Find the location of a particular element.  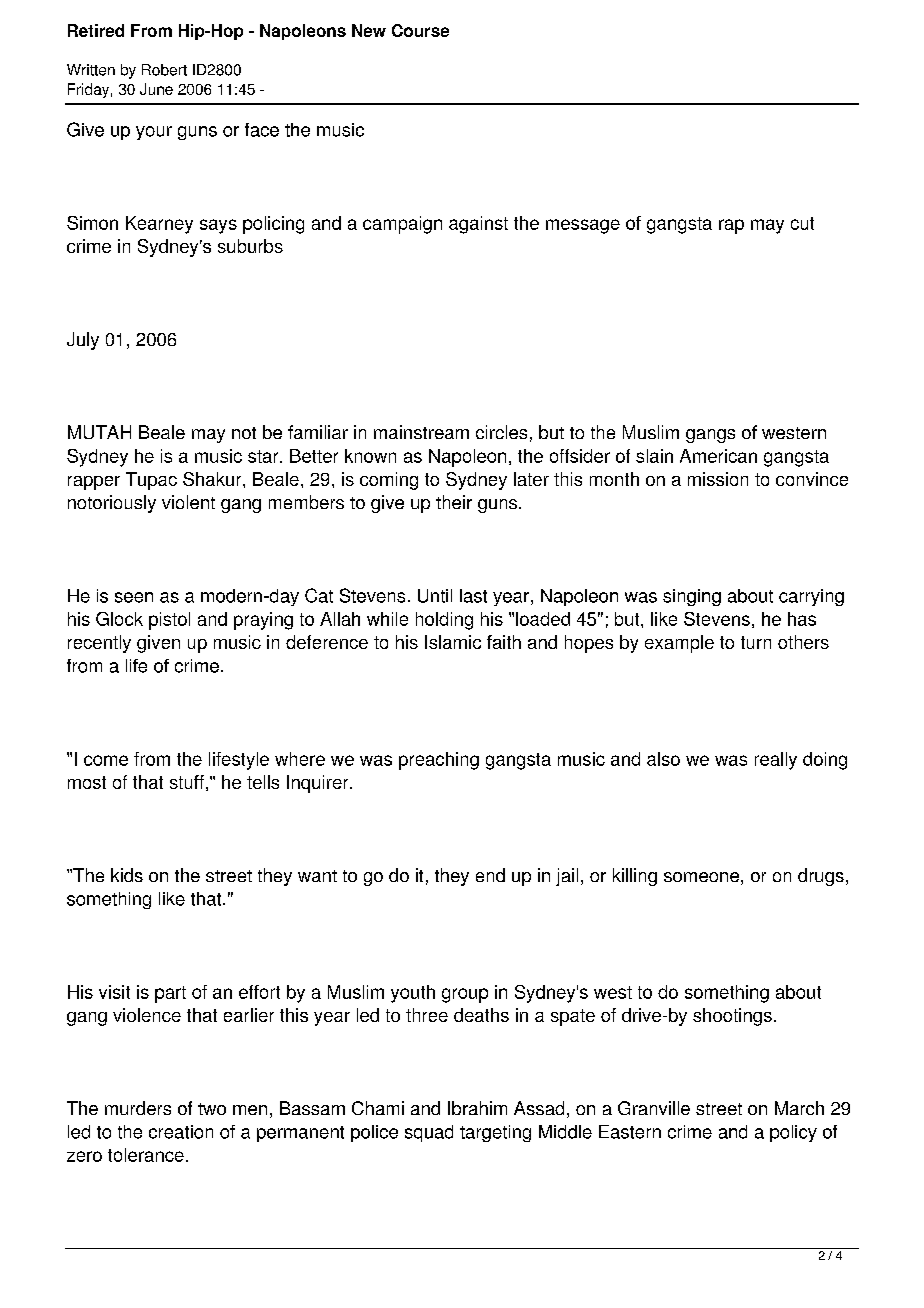

Course is located at coordinates (420, 30).
